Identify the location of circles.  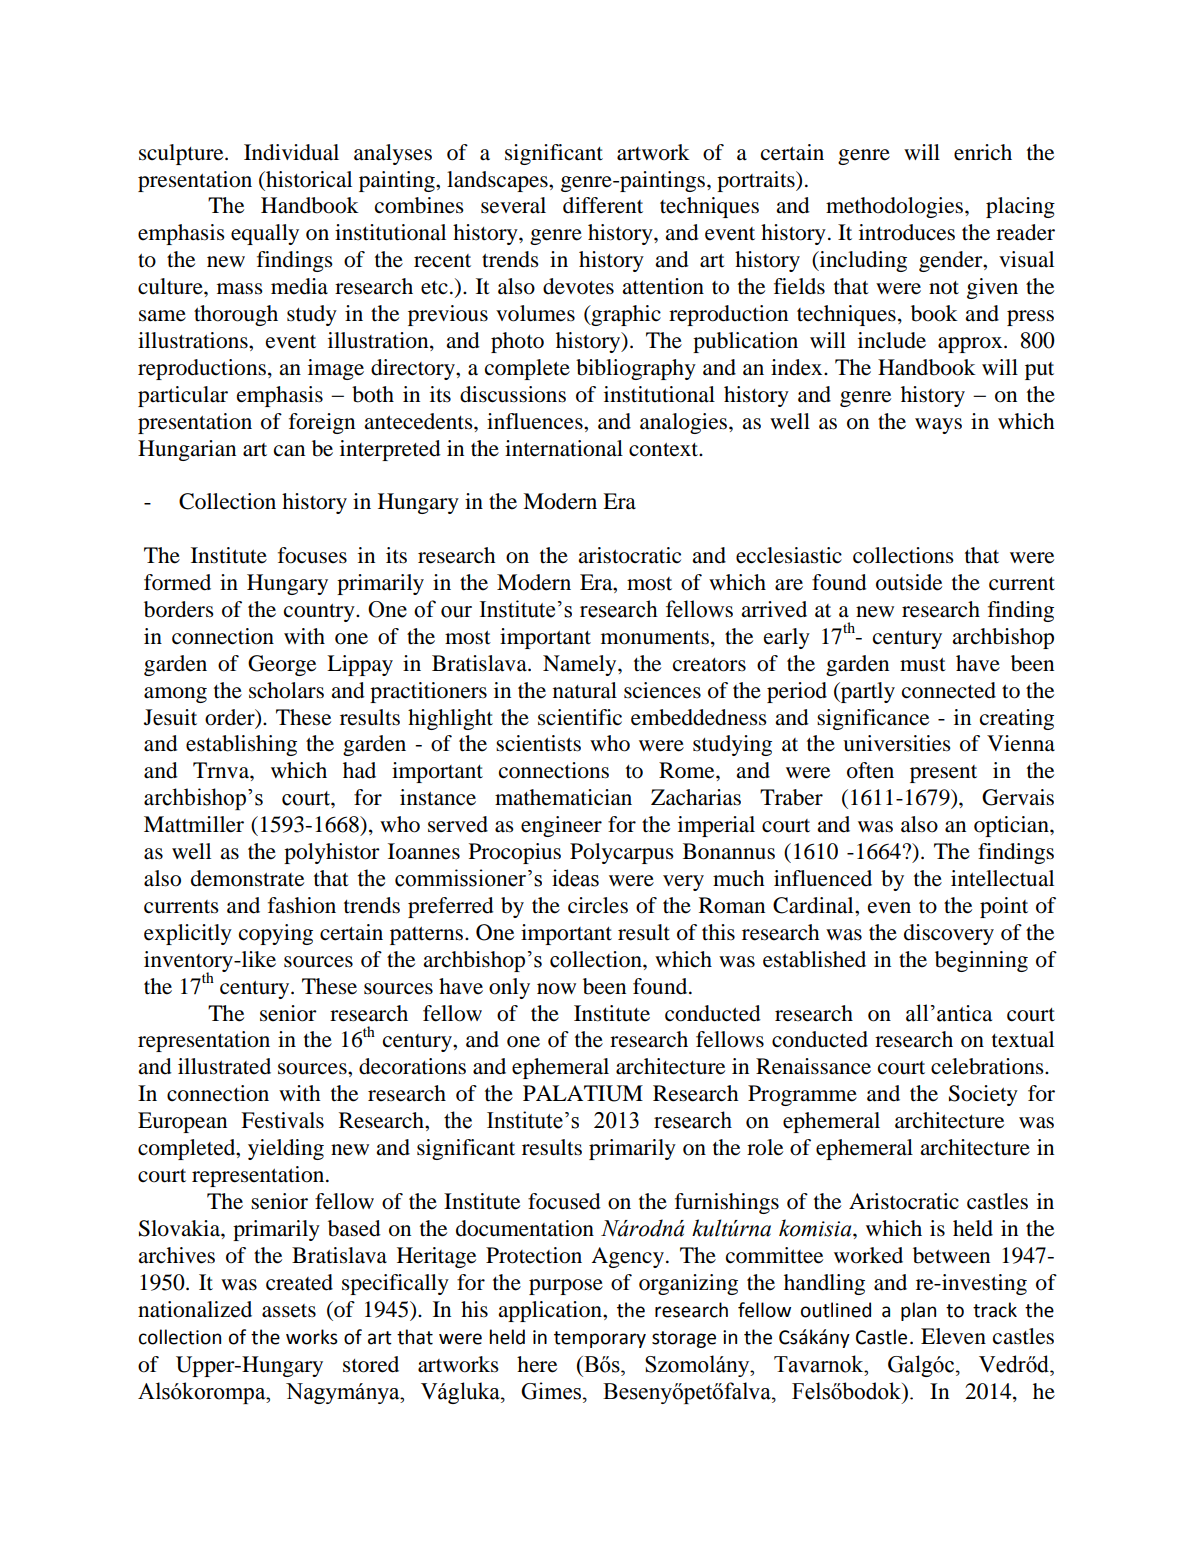
(598, 905).
